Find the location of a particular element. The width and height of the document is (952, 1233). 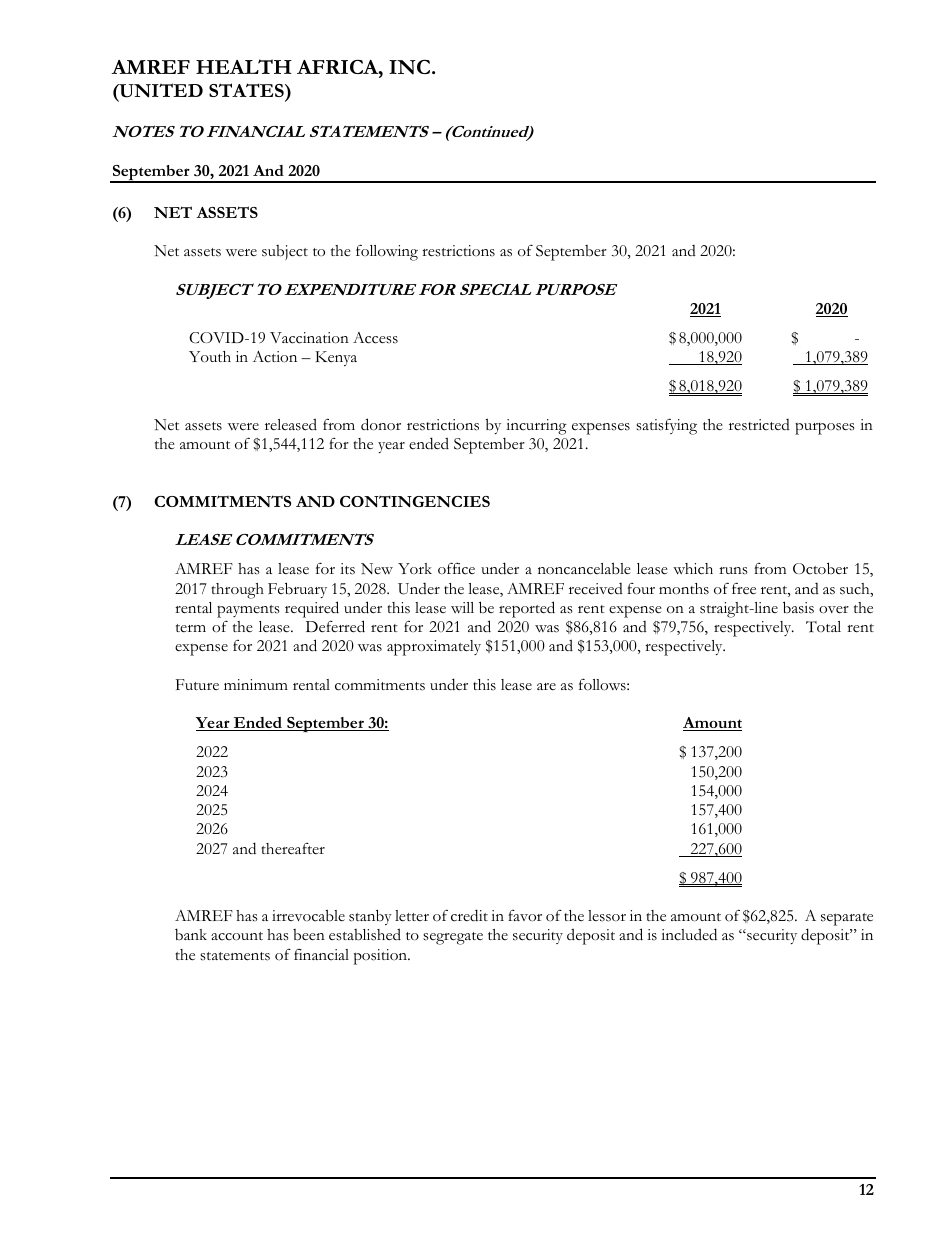

included is located at coordinates (689, 934).
